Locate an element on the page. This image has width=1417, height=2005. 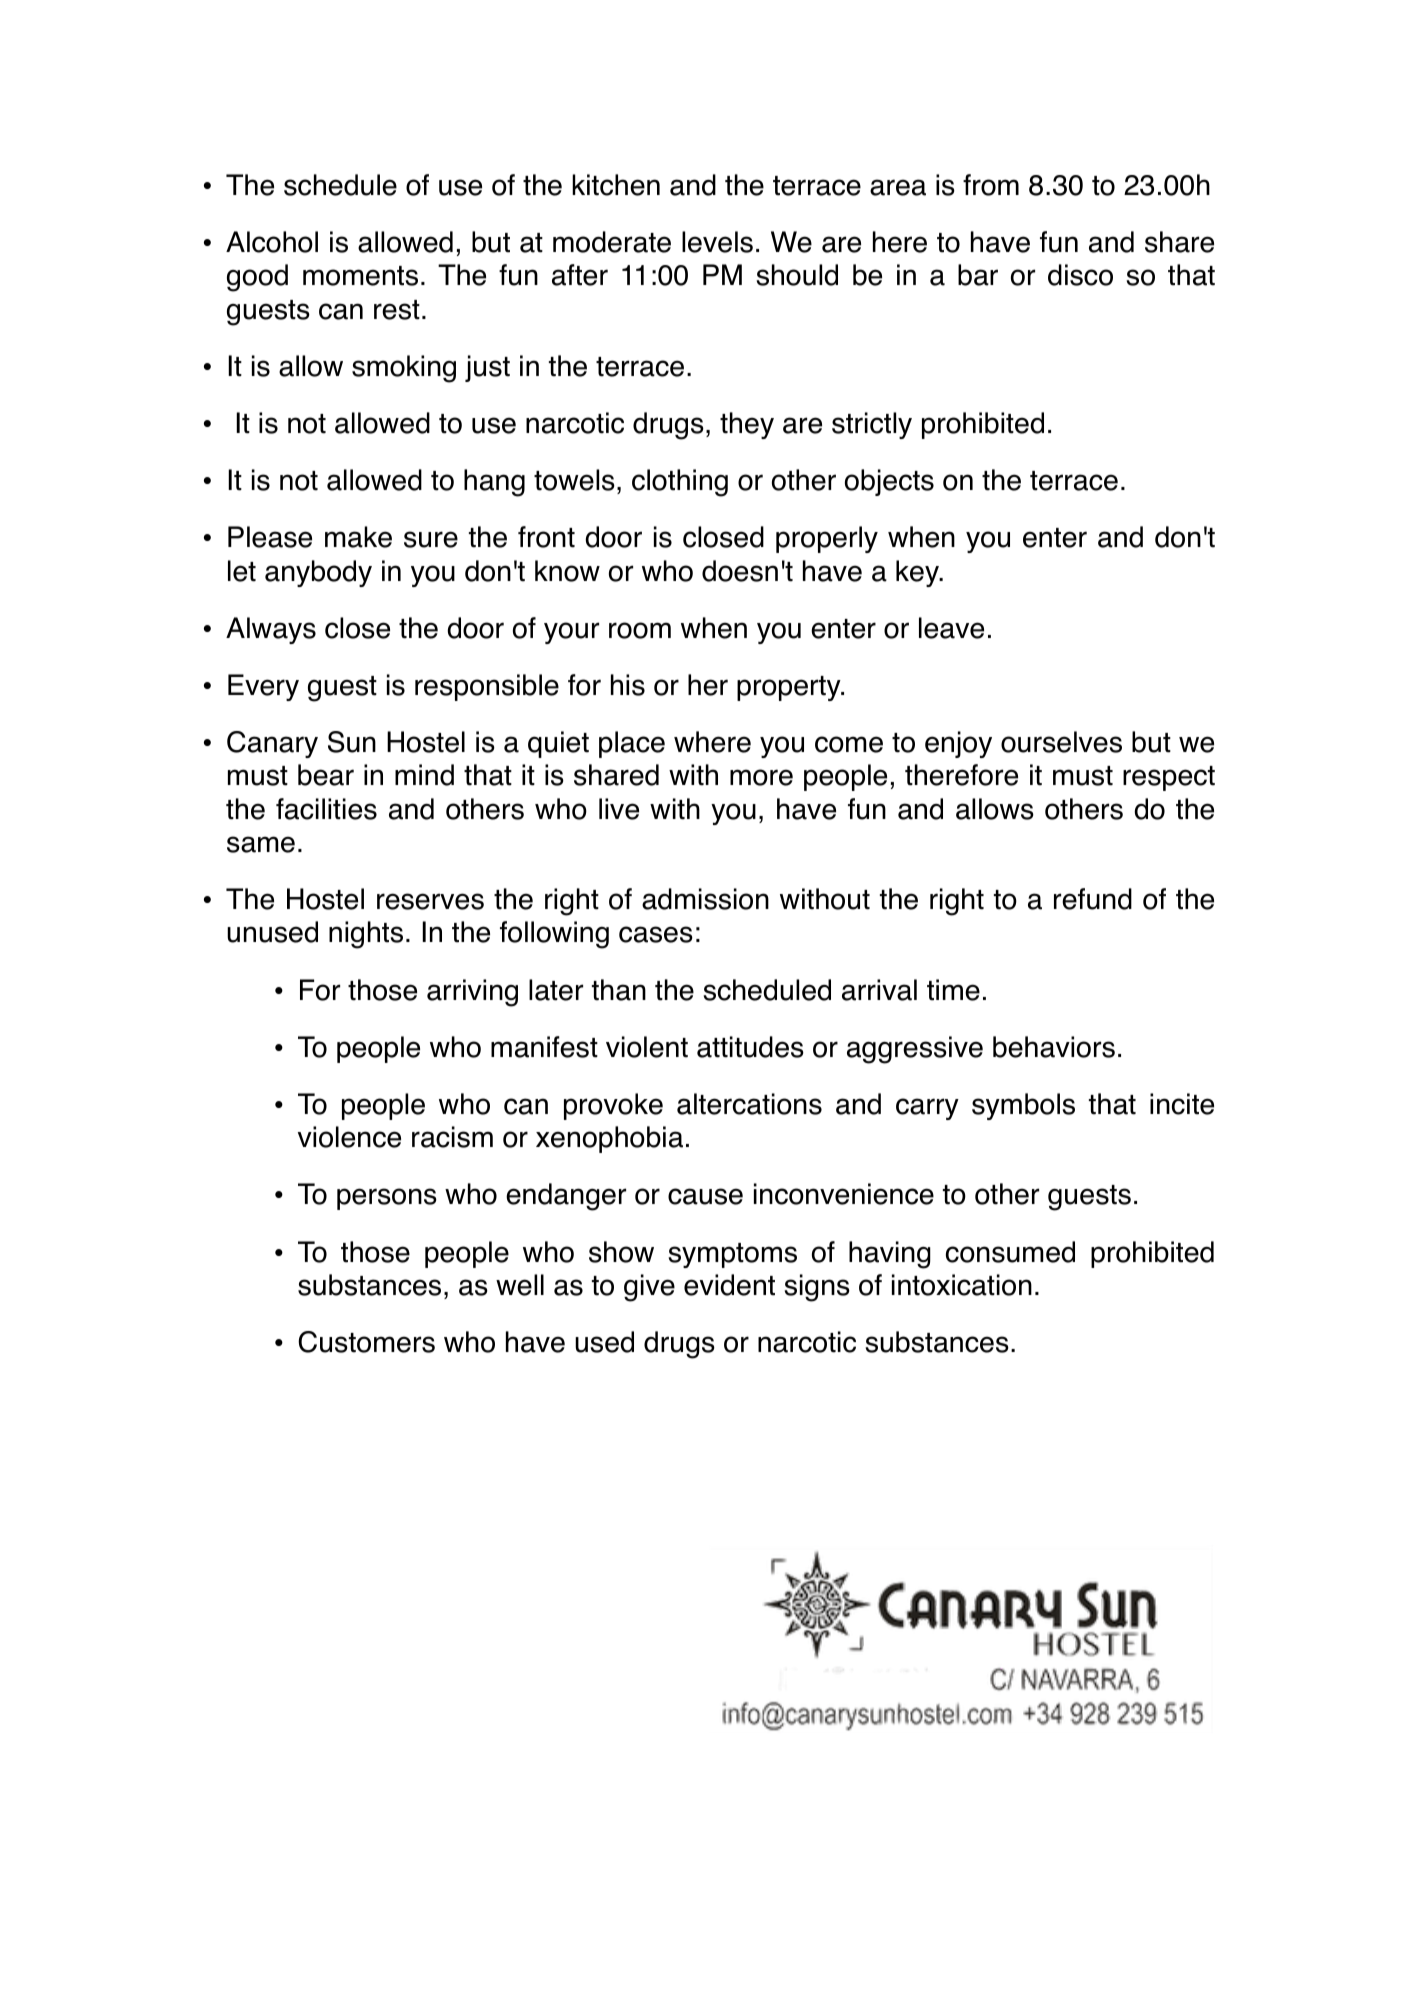
levels is located at coordinates (717, 242).
